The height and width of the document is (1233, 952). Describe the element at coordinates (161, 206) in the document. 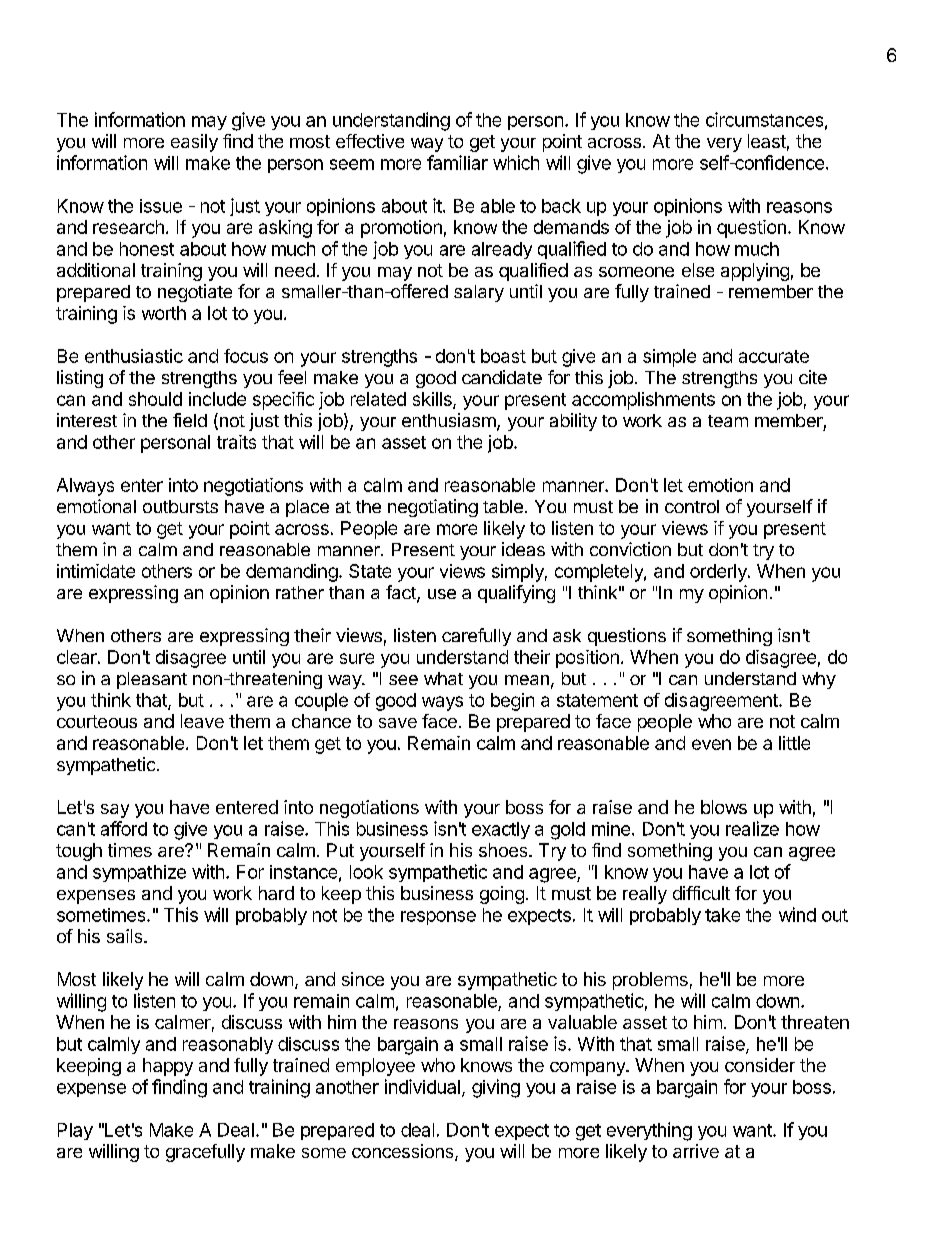

I see `issue` at that location.
